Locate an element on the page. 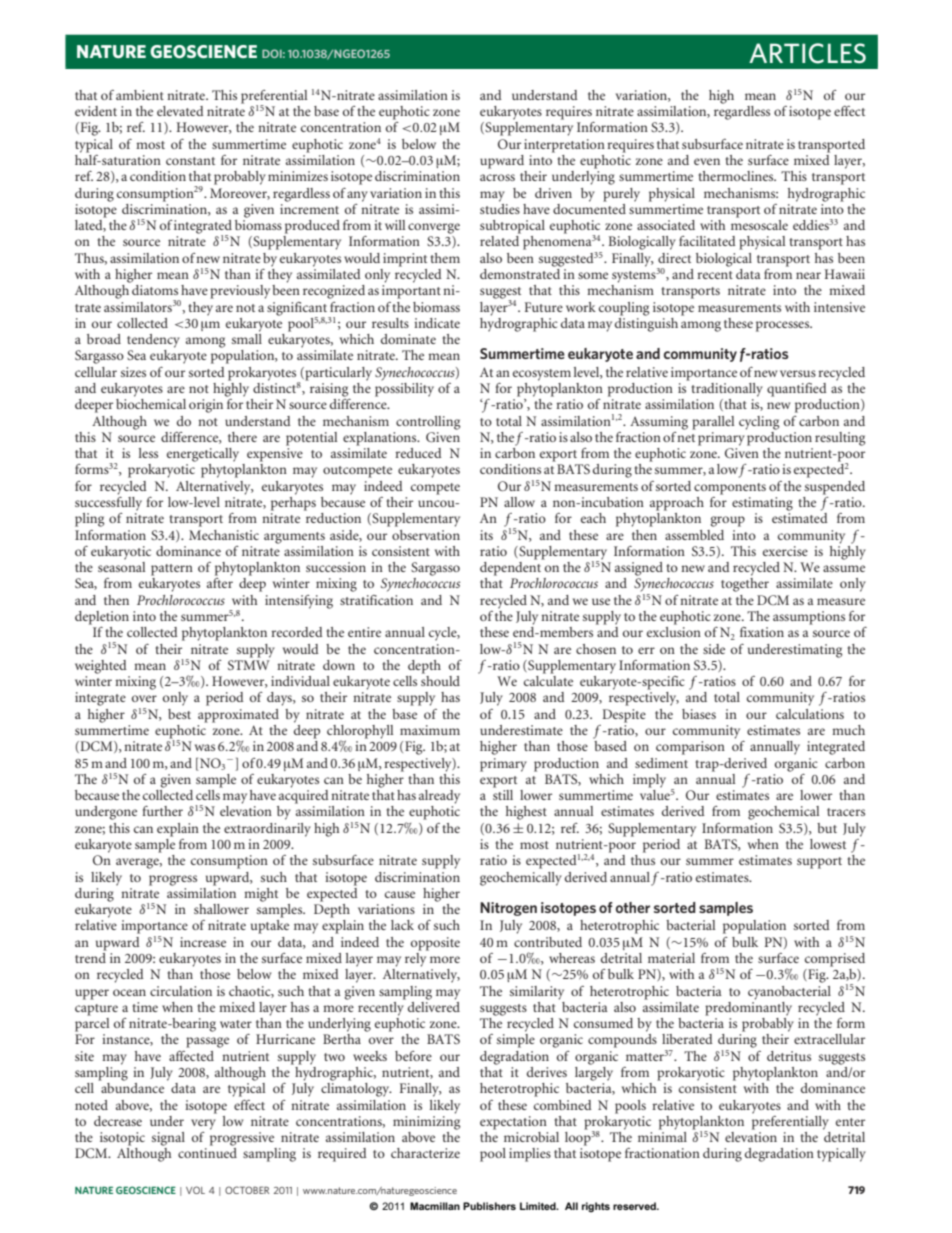 The height and width of the document is (1233, 952). lowest is located at coordinates (828, 844).
